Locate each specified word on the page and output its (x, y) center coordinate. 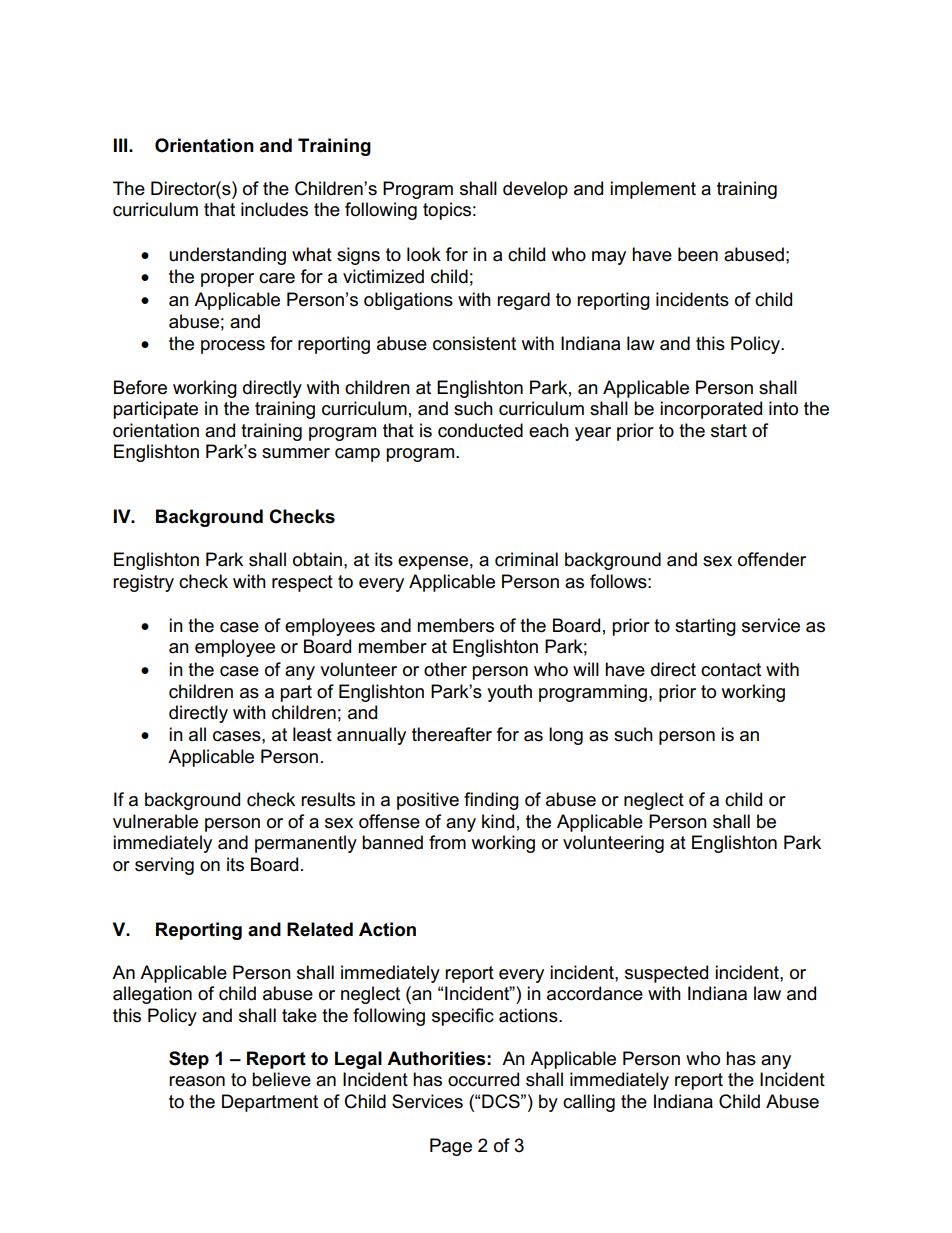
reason (197, 1081)
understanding (227, 256)
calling (589, 1103)
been (698, 254)
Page (451, 1147)
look (424, 254)
